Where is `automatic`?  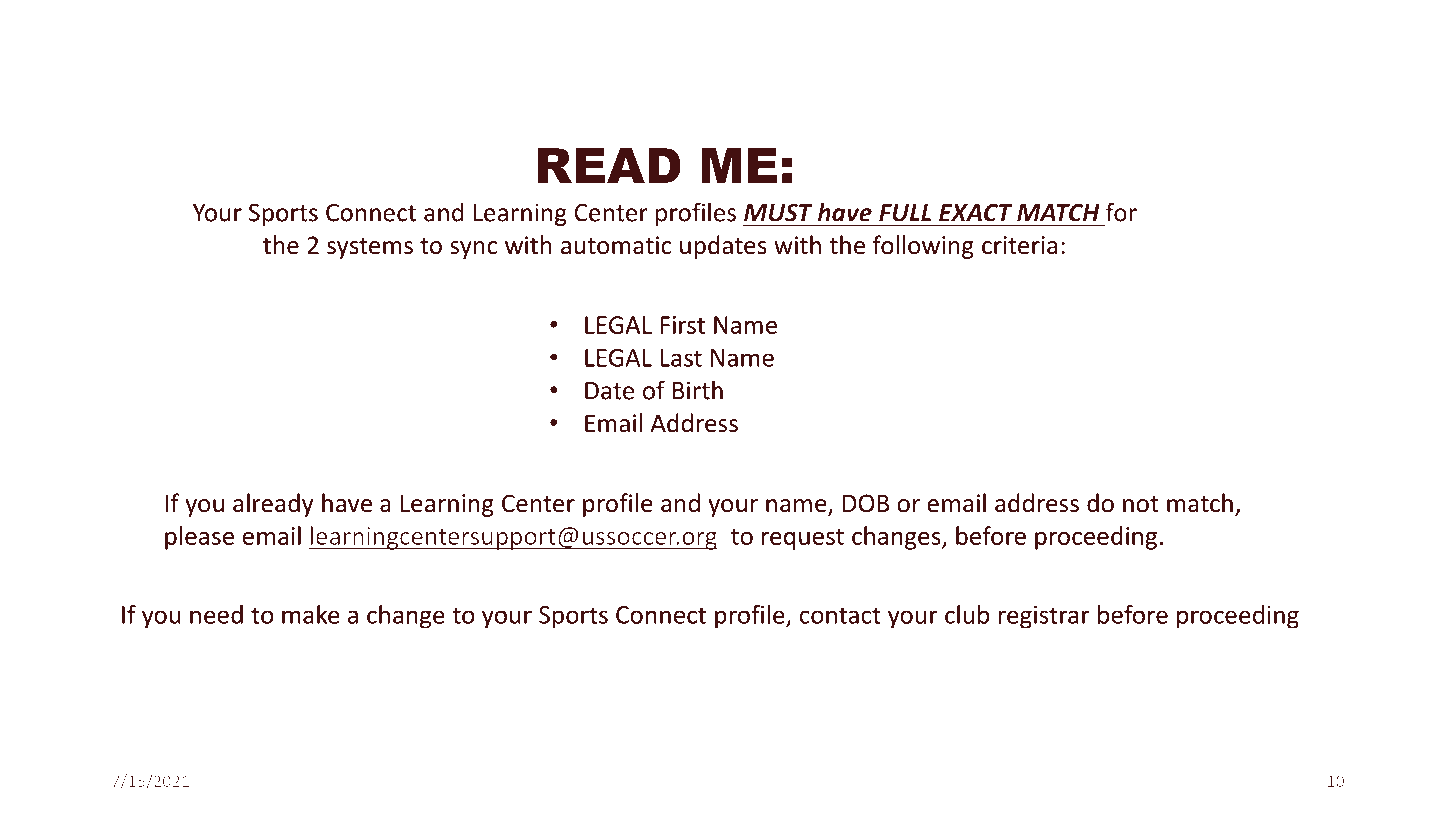 automatic is located at coordinates (616, 245).
